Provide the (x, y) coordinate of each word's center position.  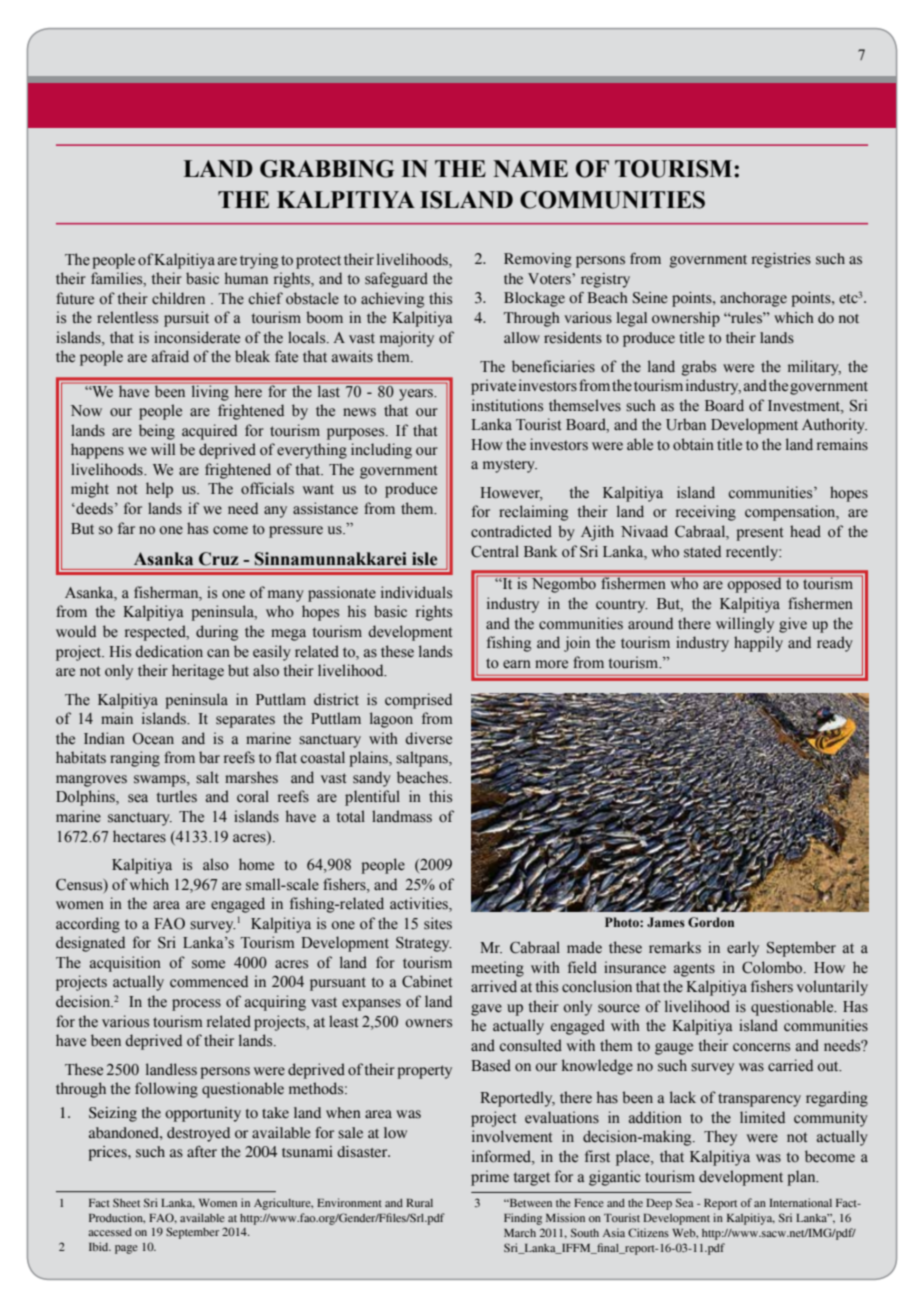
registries (781, 260)
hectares (139, 836)
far (126, 528)
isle (424, 559)
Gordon (711, 922)
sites (438, 923)
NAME (530, 168)
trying (259, 261)
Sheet (126, 1202)
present (759, 534)
